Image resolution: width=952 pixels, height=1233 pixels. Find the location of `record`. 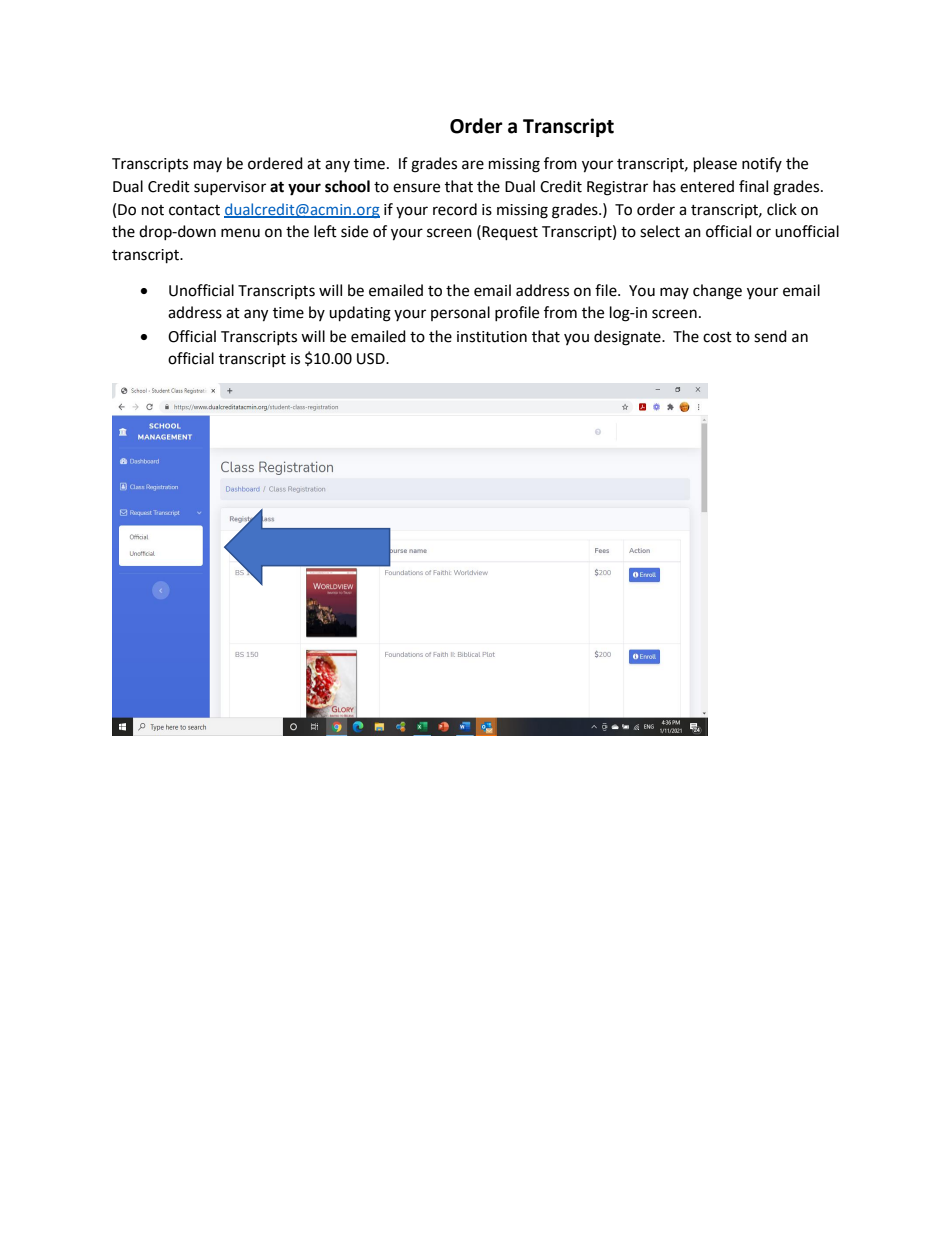

record is located at coordinates (455, 209).
